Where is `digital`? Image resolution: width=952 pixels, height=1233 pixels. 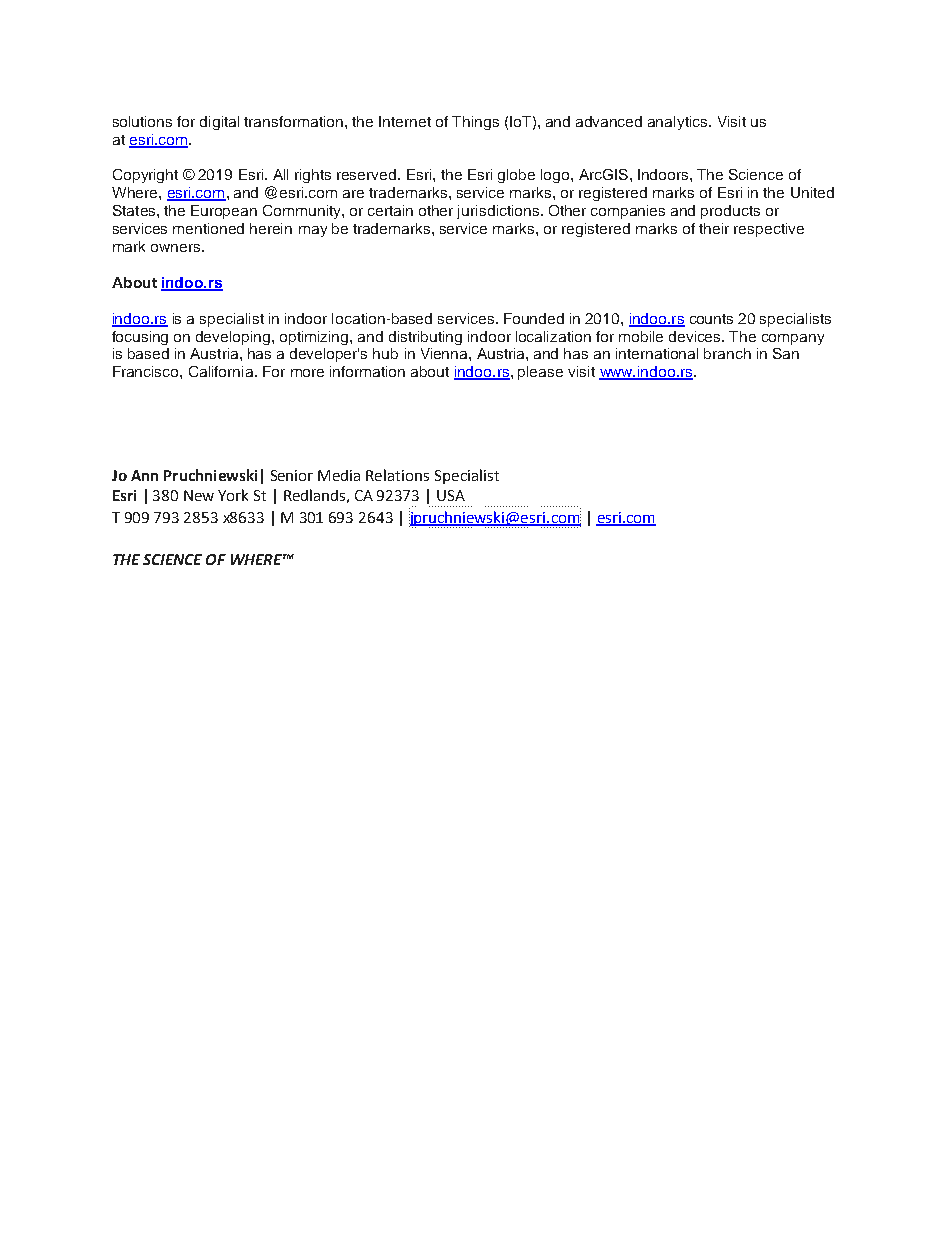 digital is located at coordinates (219, 123).
